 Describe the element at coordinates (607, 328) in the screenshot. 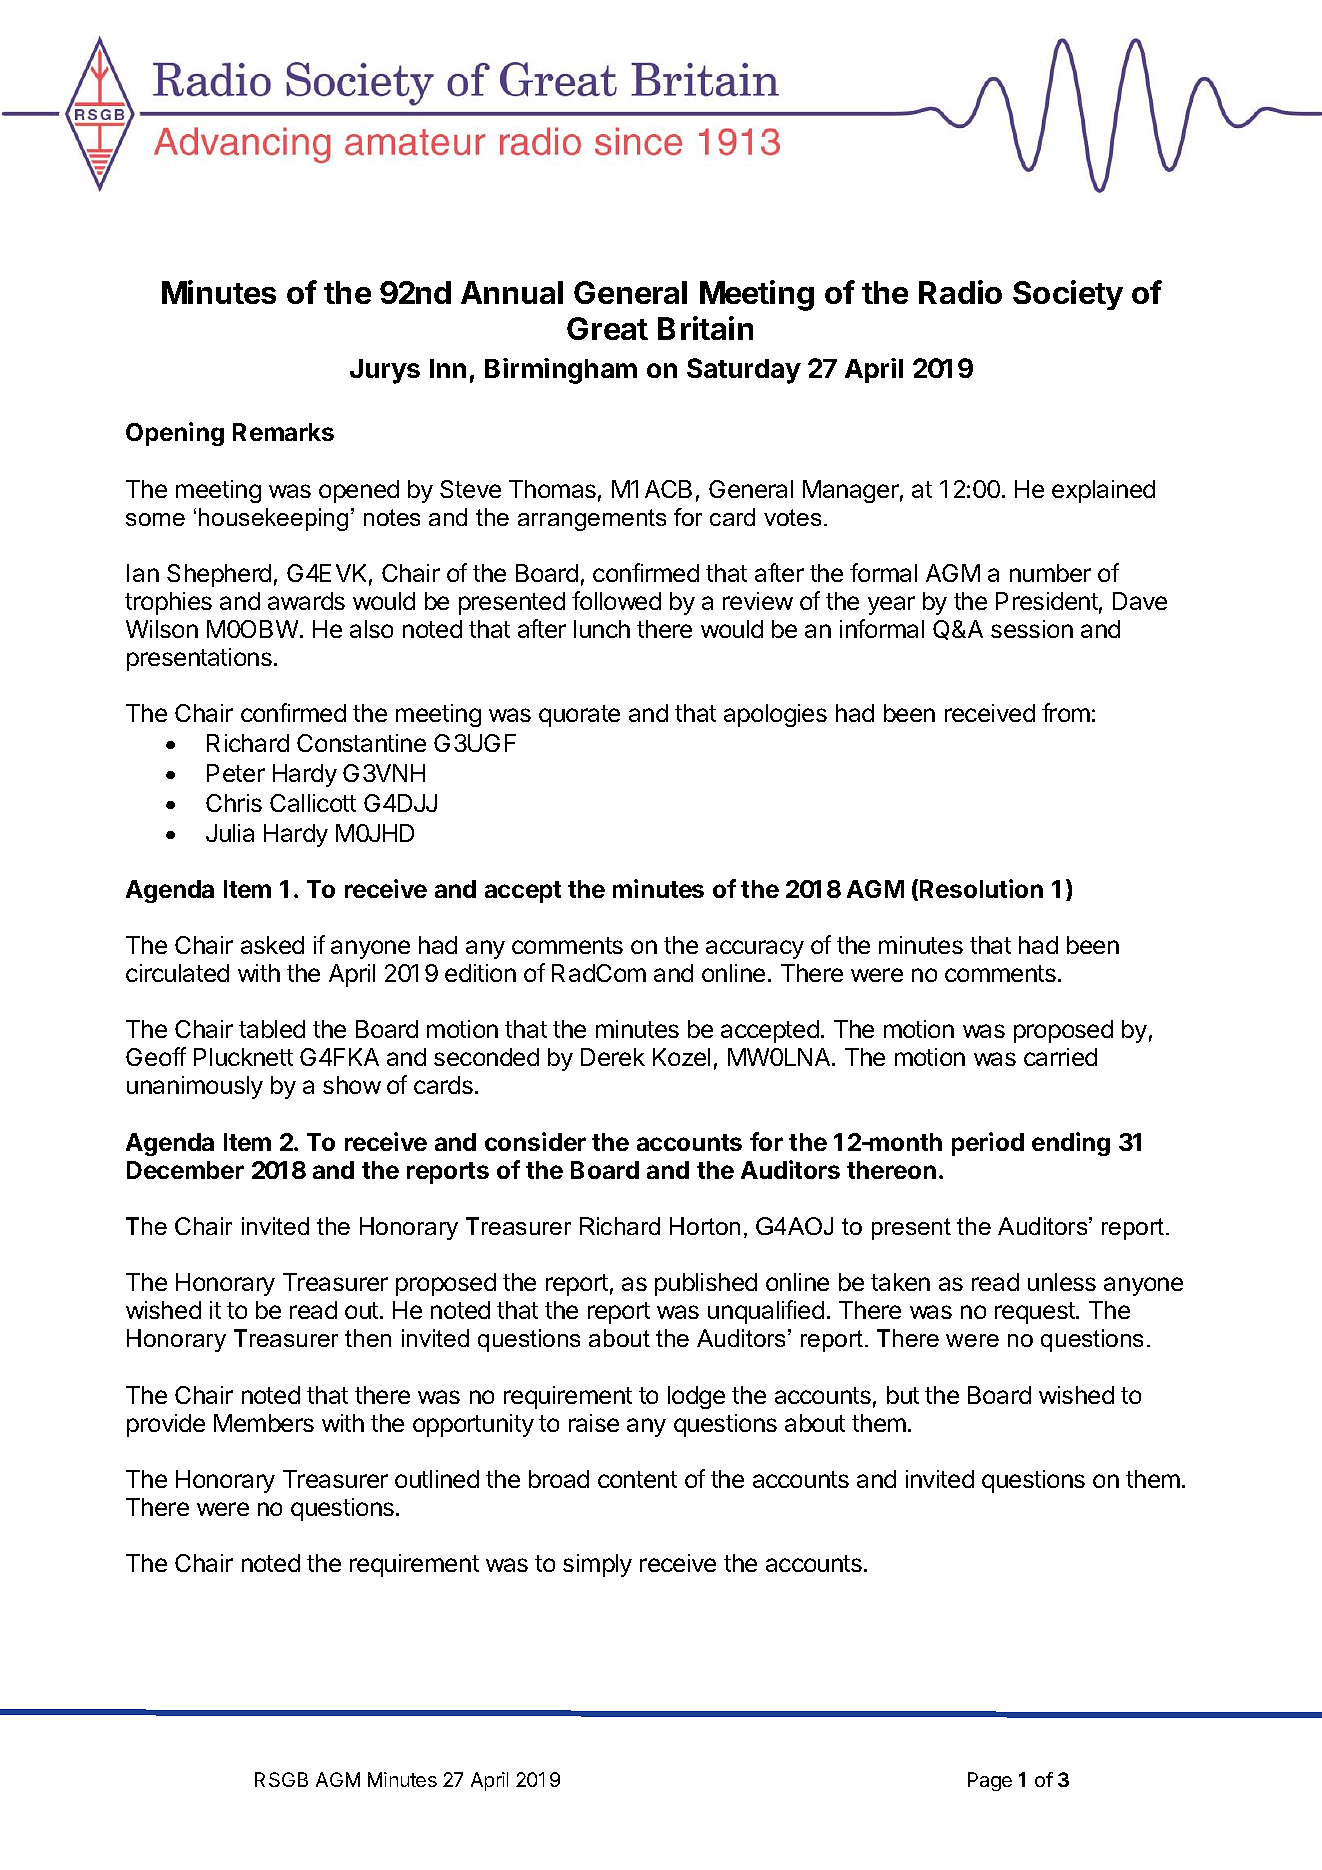

I see `Great` at that location.
